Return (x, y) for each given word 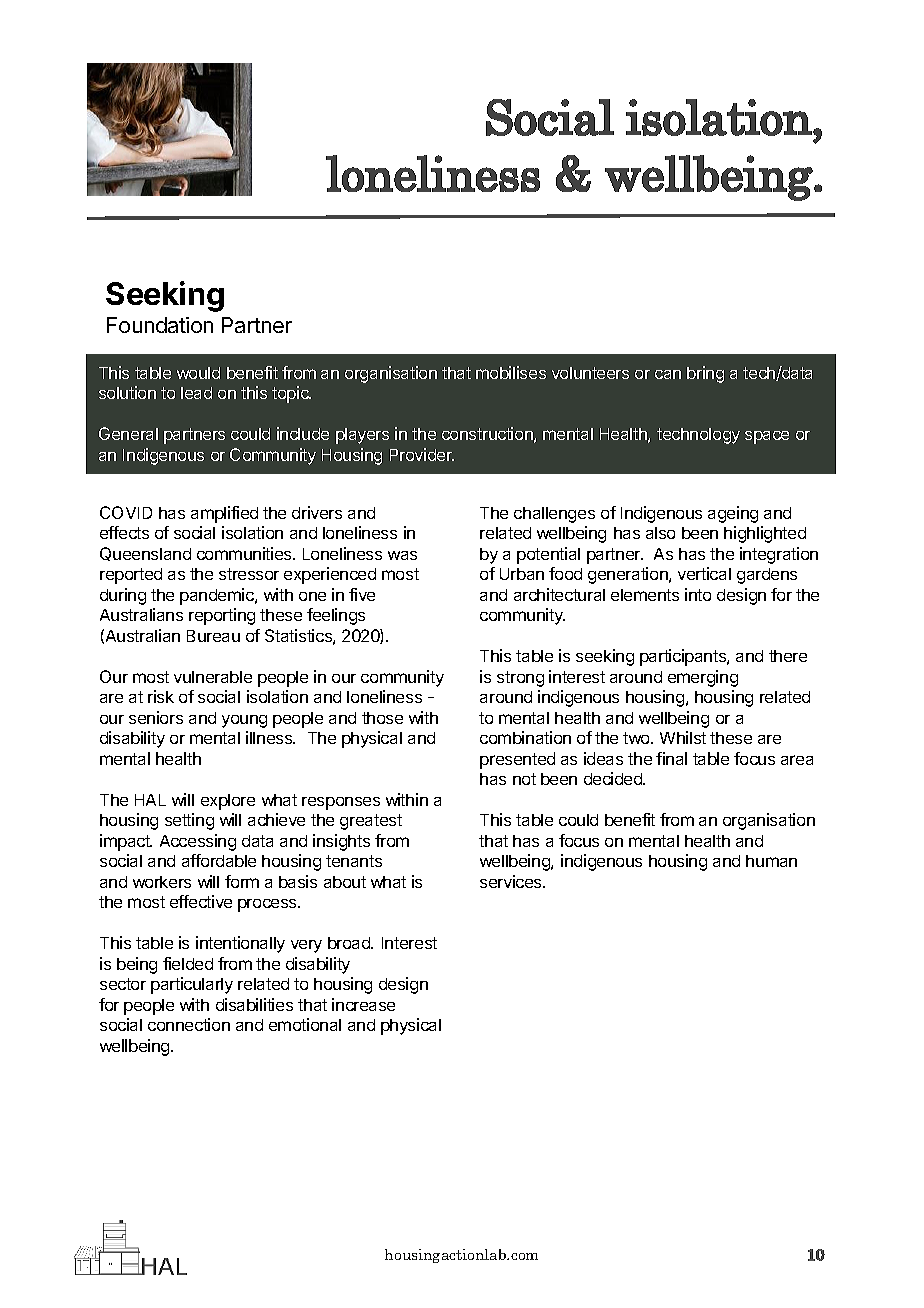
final (671, 758)
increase (363, 1004)
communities (245, 553)
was (402, 555)
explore (228, 802)
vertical (704, 573)
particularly (192, 985)
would (198, 373)
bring (705, 374)
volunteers (590, 373)
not (524, 779)
